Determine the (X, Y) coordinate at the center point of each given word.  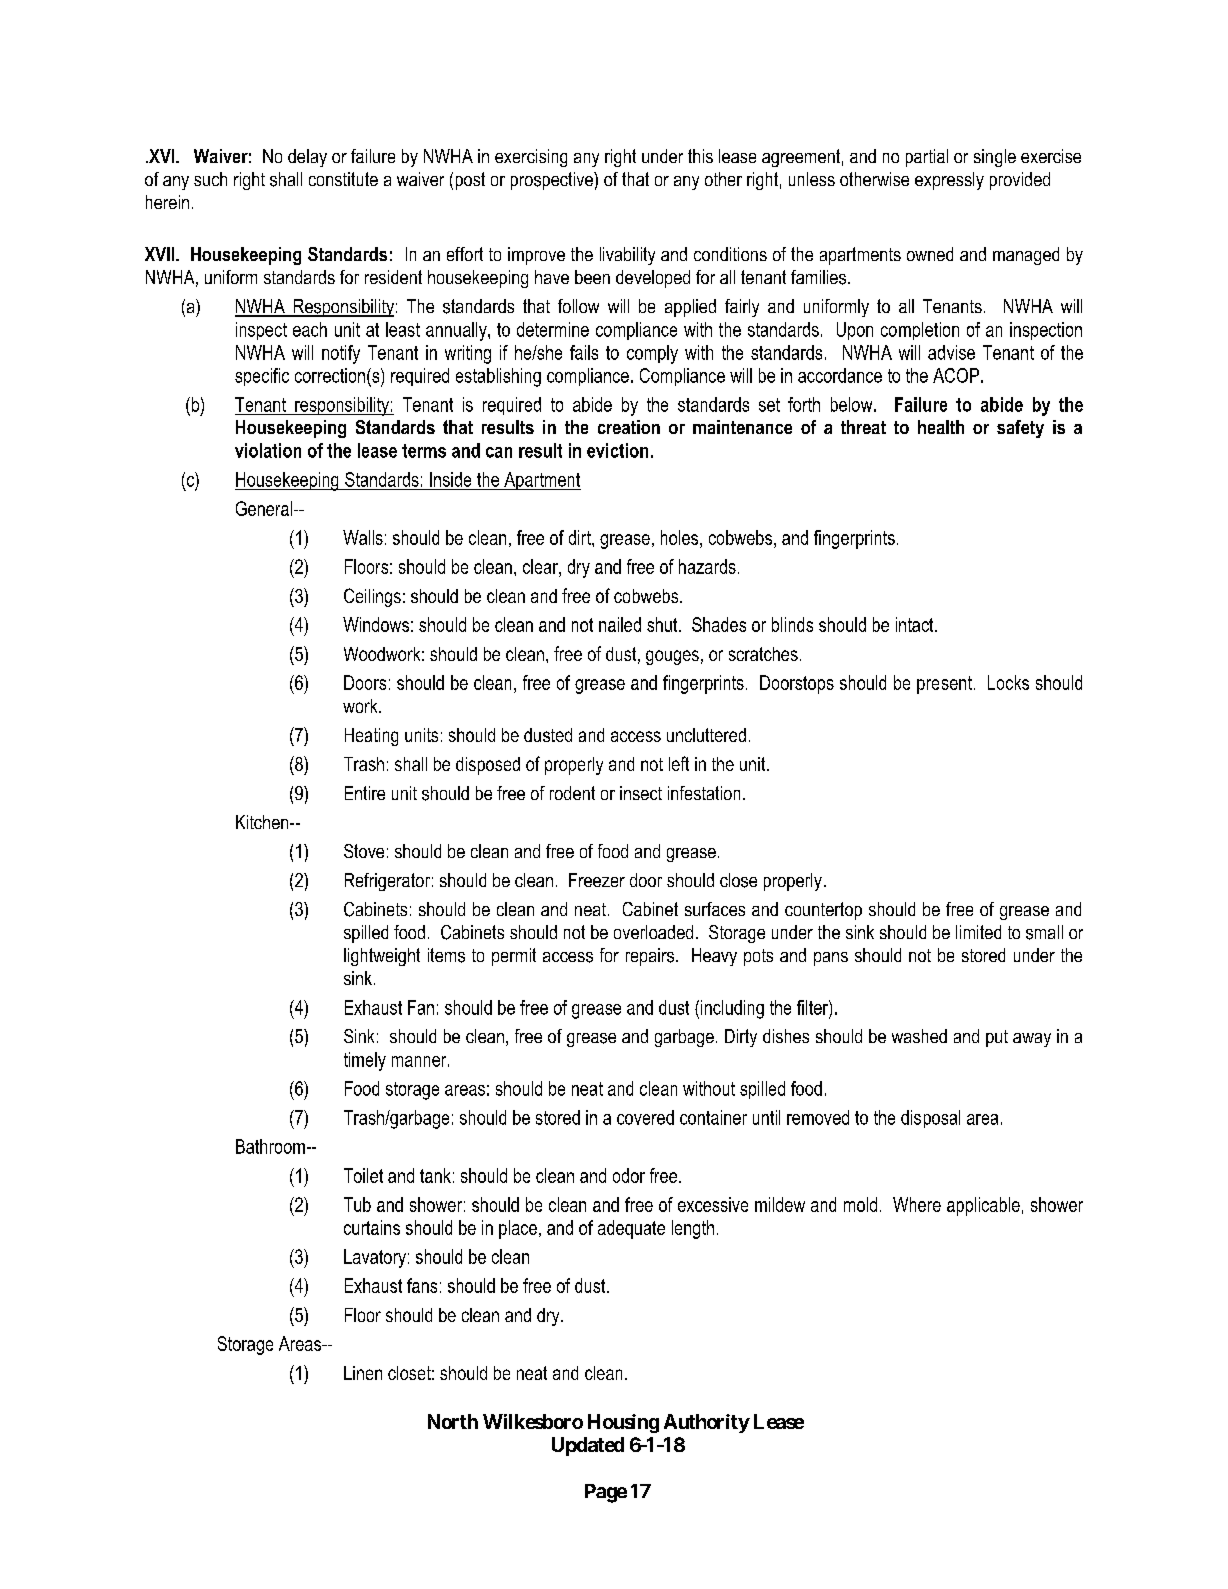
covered (645, 1117)
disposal (930, 1119)
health (941, 427)
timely (365, 1061)
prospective (553, 181)
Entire (365, 793)
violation (268, 450)
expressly (949, 181)
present (944, 685)
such (210, 179)
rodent (572, 793)
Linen (363, 1373)
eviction (617, 450)
